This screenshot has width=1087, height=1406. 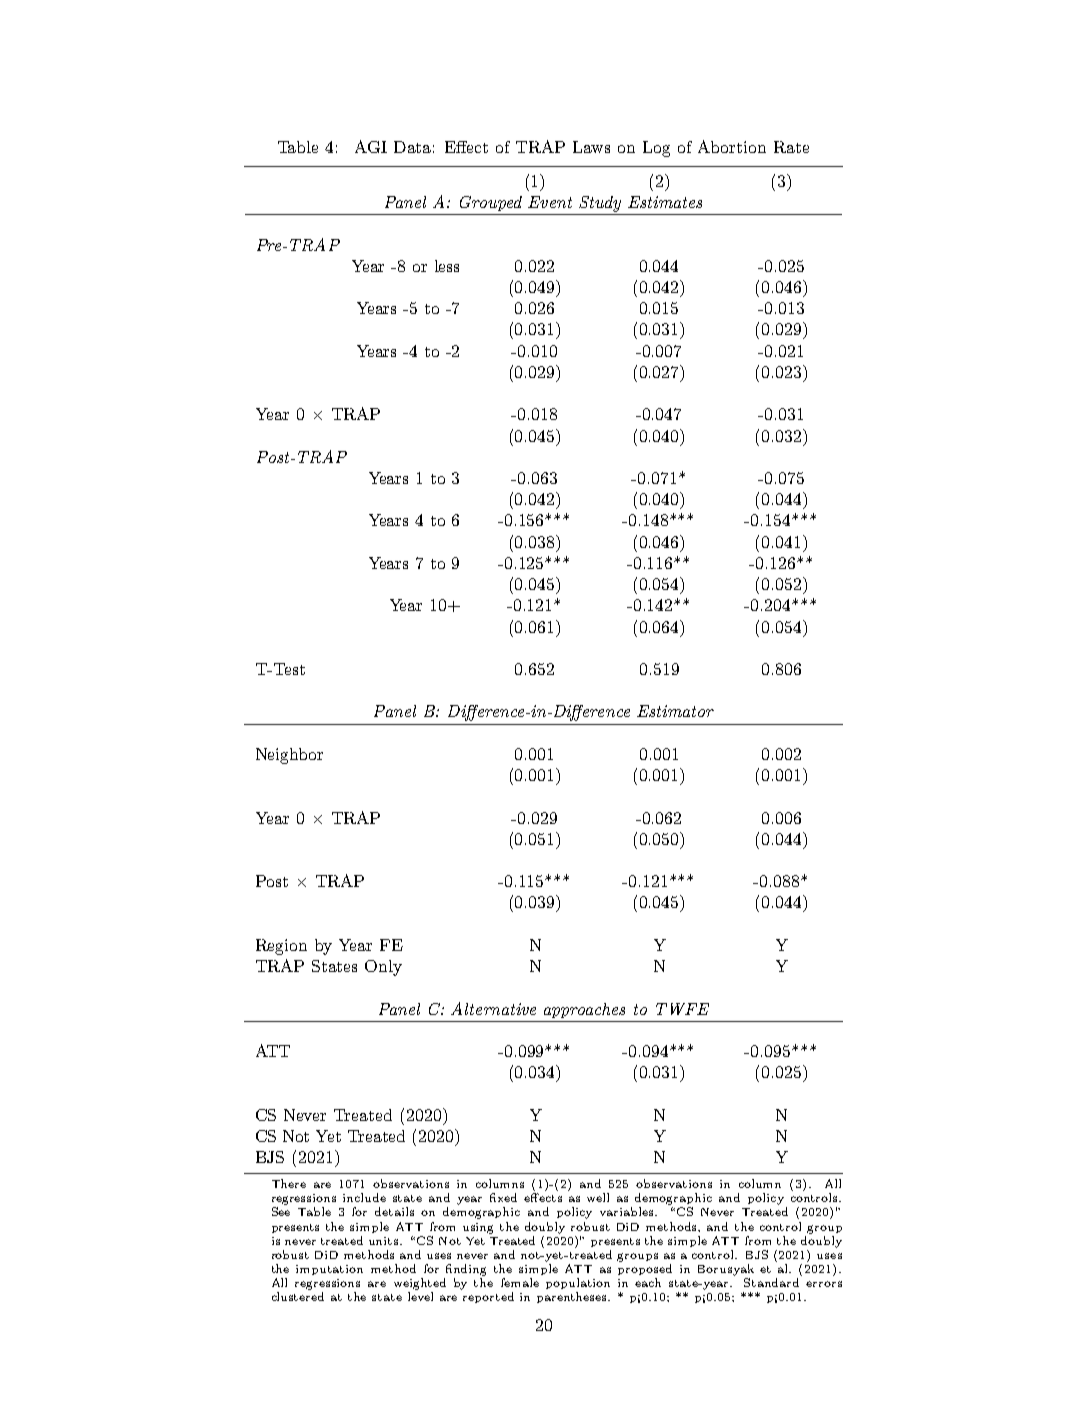 I want to click on Only, so click(x=383, y=968).
